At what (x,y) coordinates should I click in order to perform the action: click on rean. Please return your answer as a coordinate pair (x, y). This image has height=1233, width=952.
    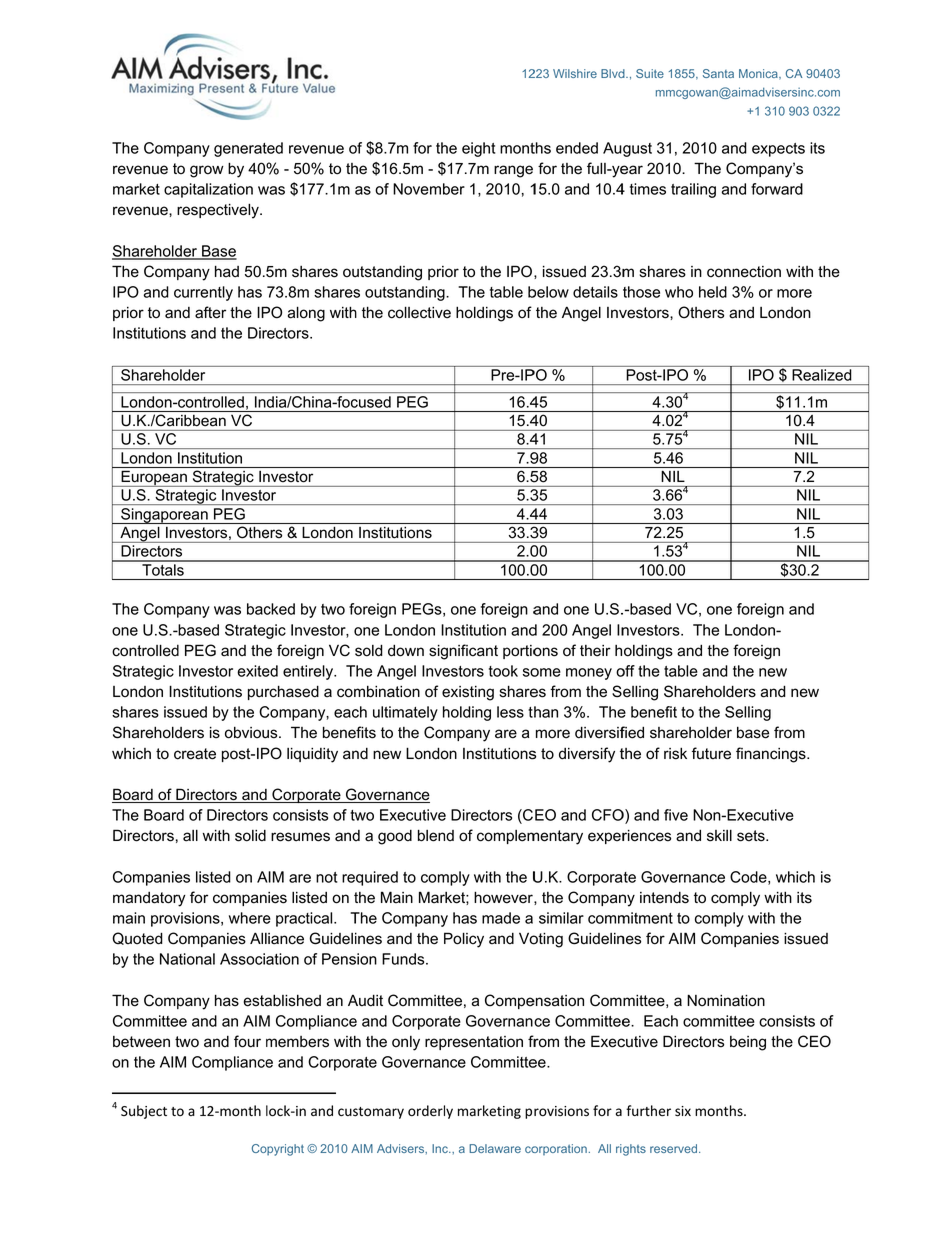
    Looking at the image, I should click on (193, 515).
